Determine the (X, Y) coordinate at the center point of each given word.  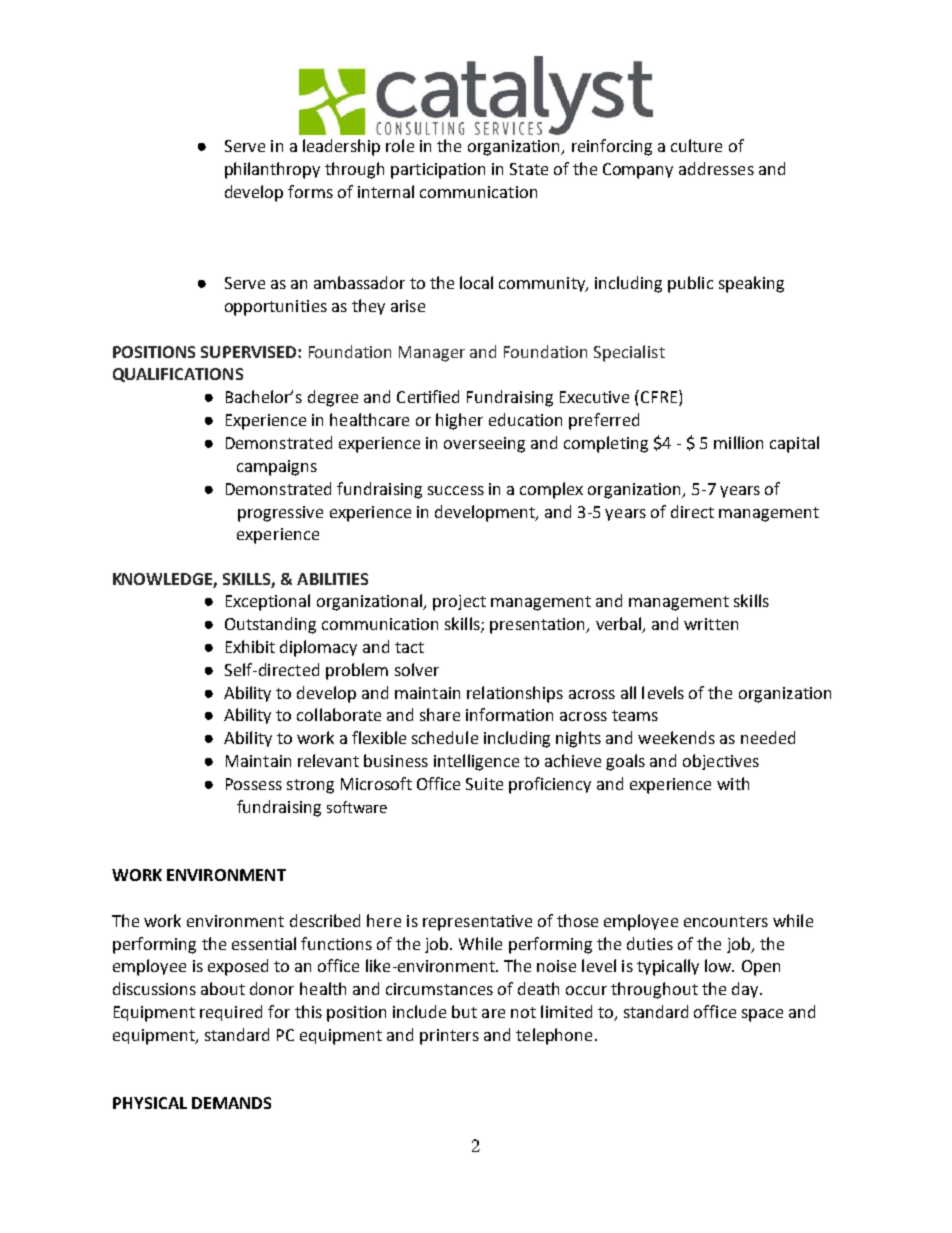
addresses (716, 168)
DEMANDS (231, 1103)
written (711, 624)
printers (449, 1037)
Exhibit (250, 646)
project (459, 603)
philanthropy (272, 170)
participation (438, 171)
